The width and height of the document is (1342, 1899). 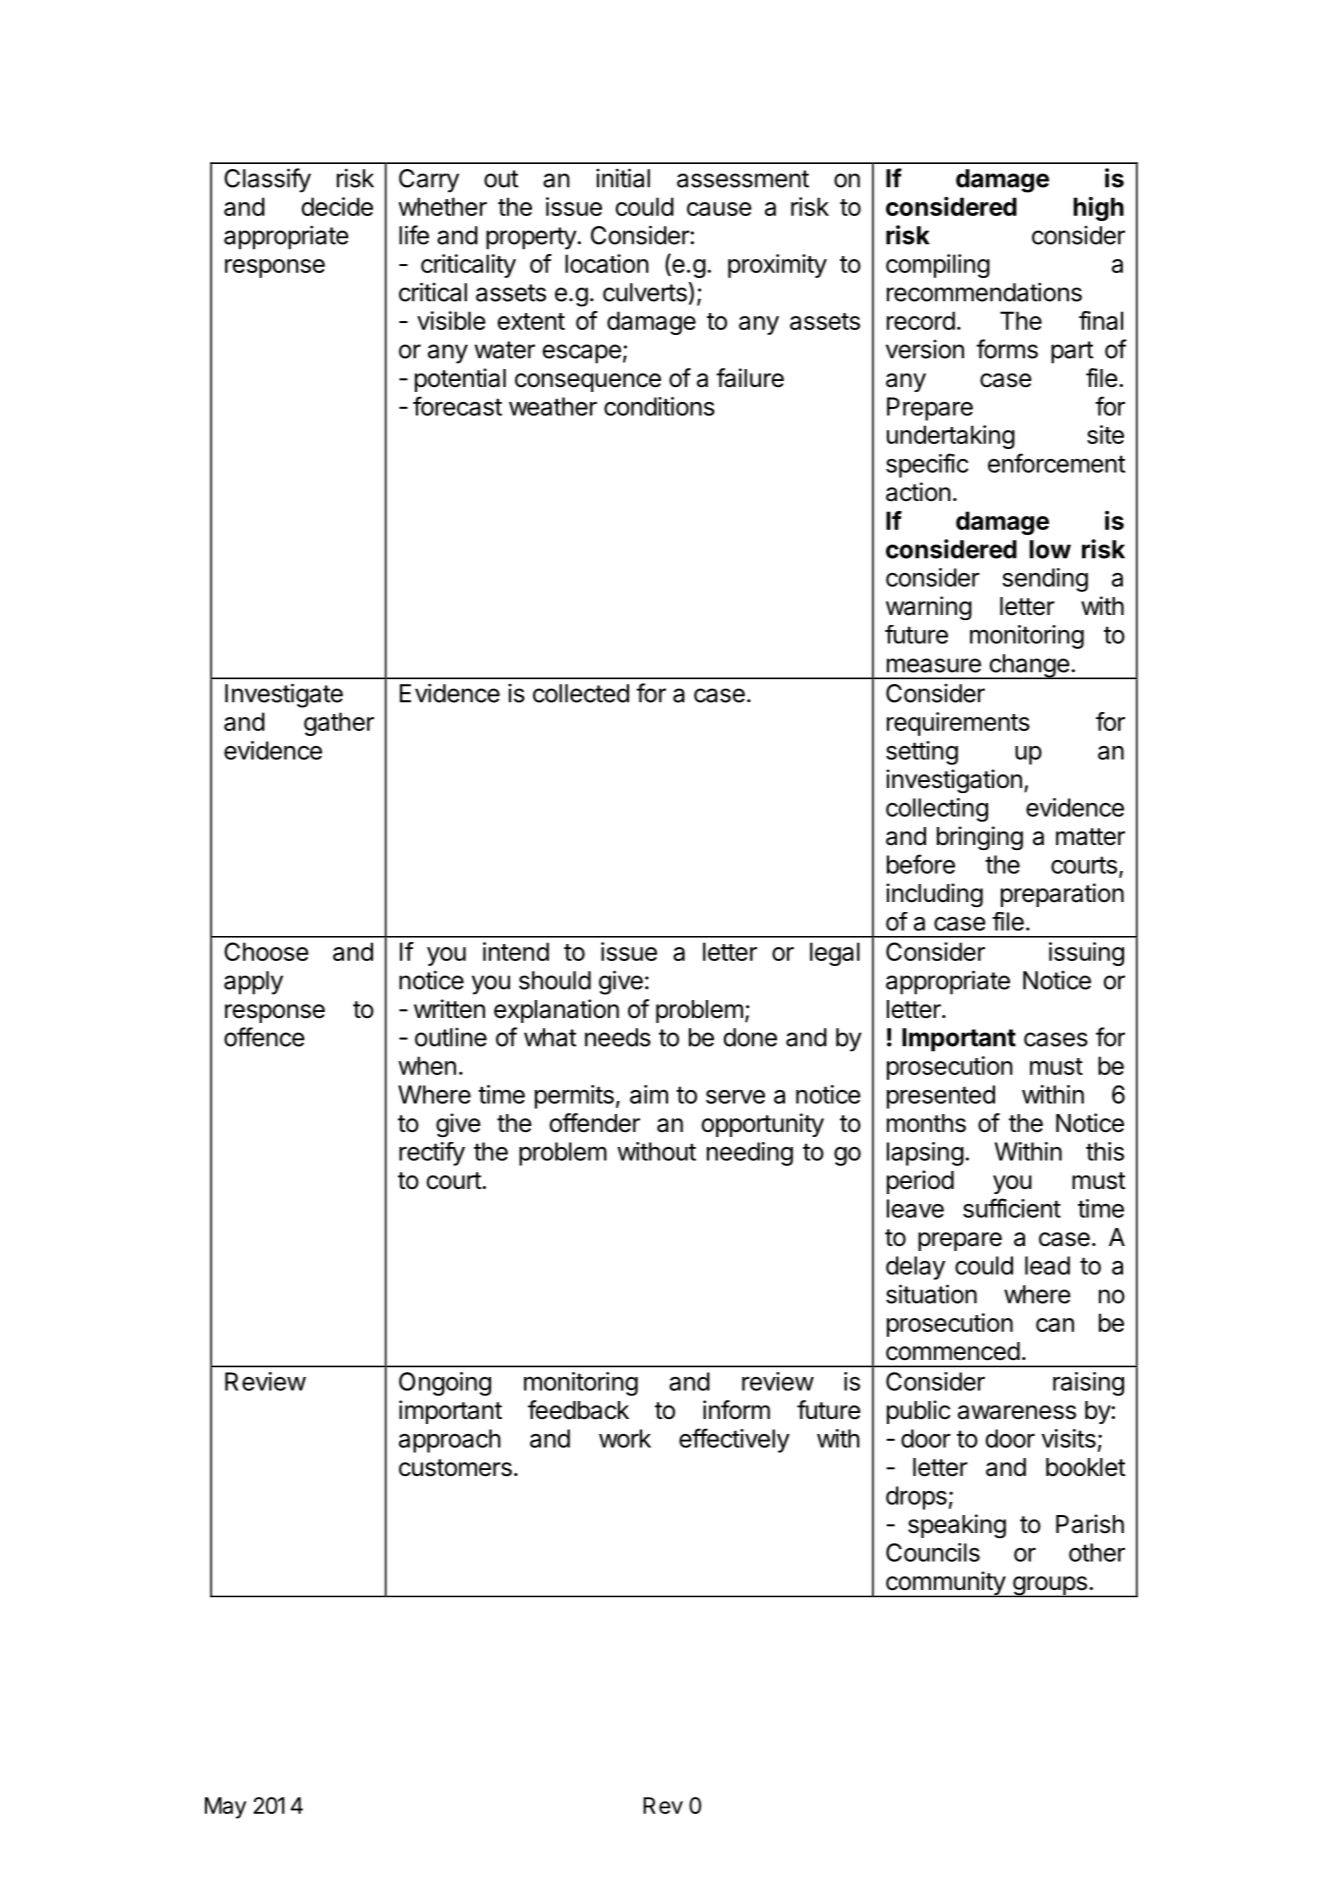 What do you see at coordinates (581, 693) in the document?
I see `collected` at bounding box center [581, 693].
